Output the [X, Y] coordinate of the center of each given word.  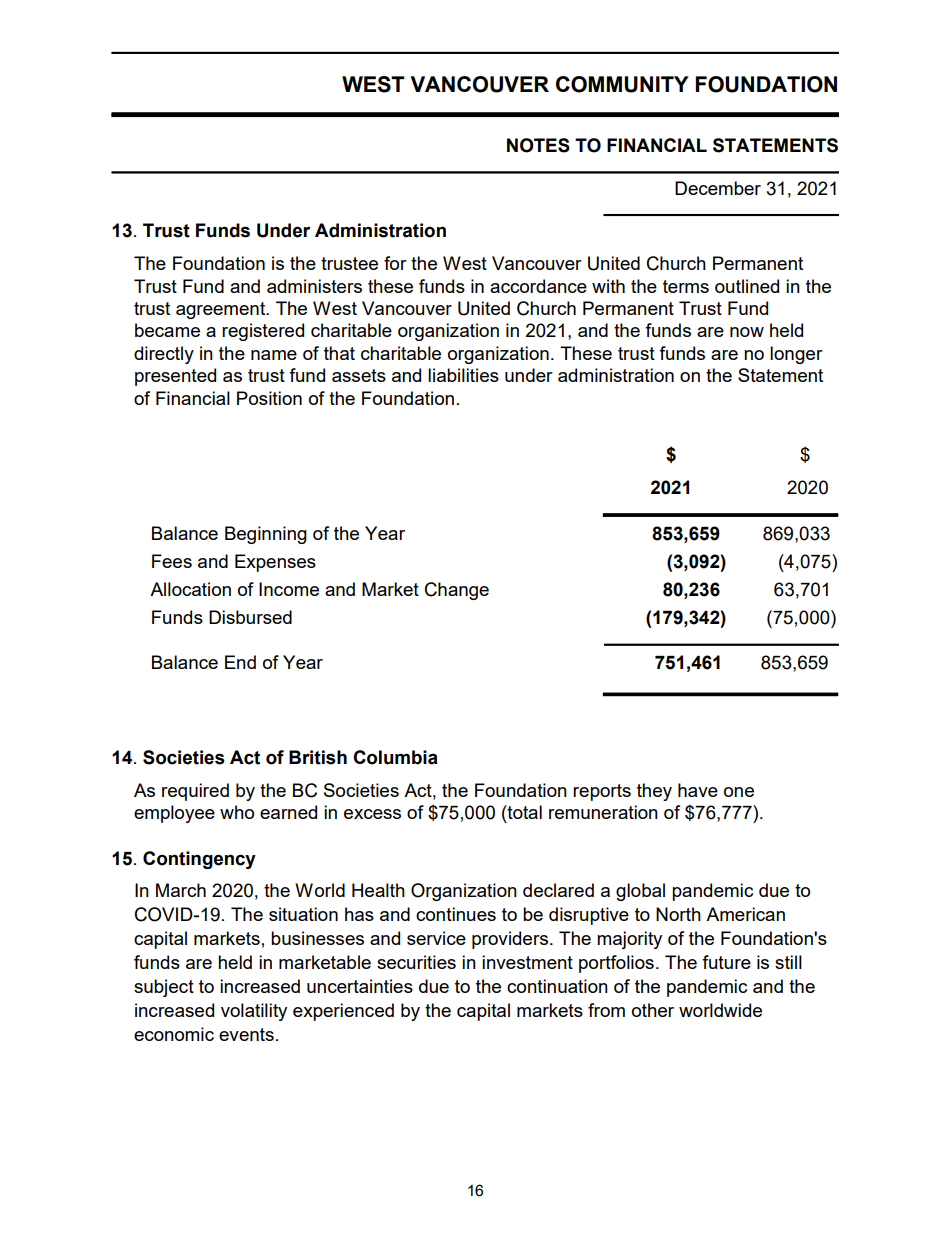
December [718, 188]
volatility [254, 1012]
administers [314, 286]
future [726, 962]
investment [527, 962]
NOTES [538, 145]
